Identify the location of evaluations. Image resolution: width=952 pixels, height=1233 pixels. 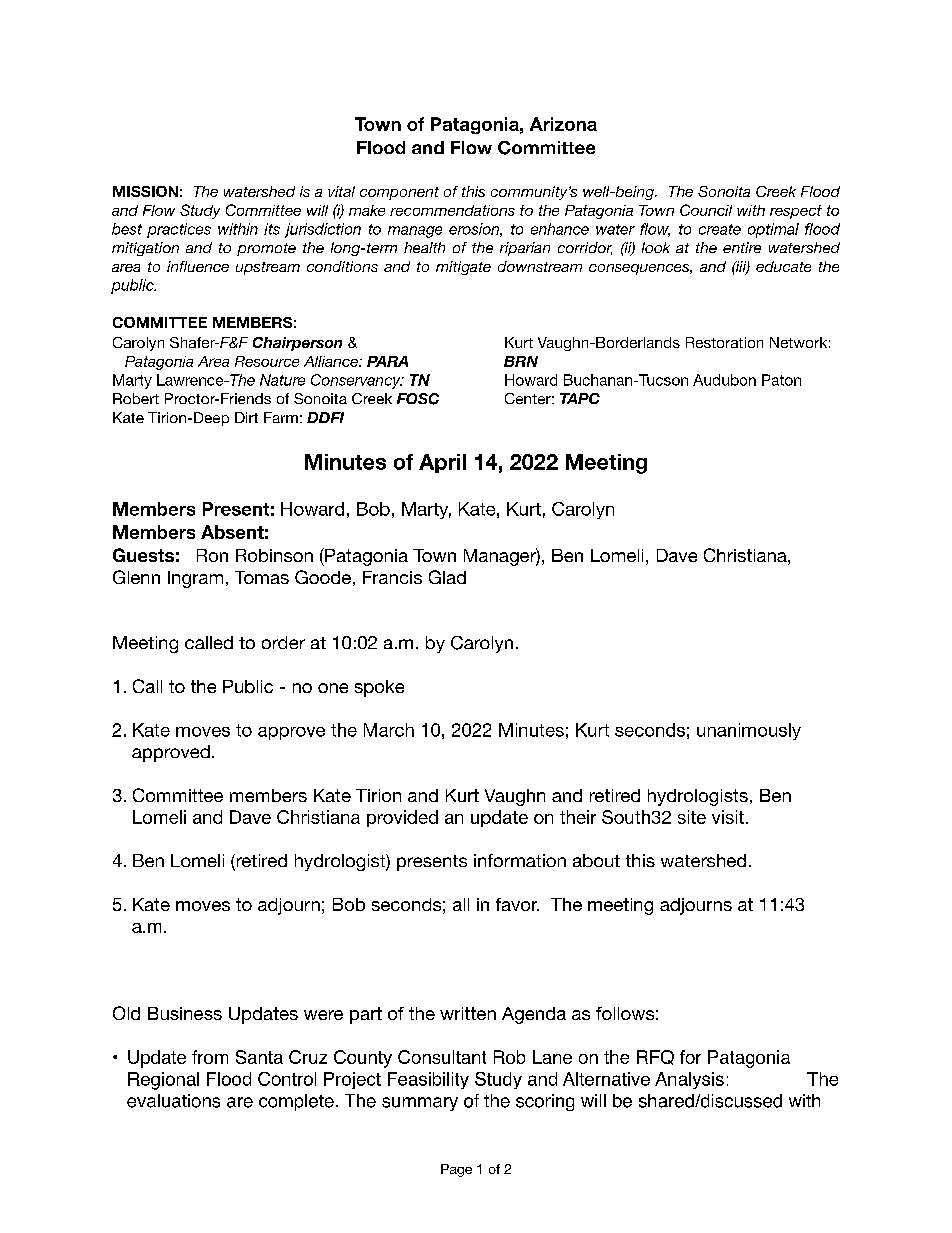
(173, 1101).
